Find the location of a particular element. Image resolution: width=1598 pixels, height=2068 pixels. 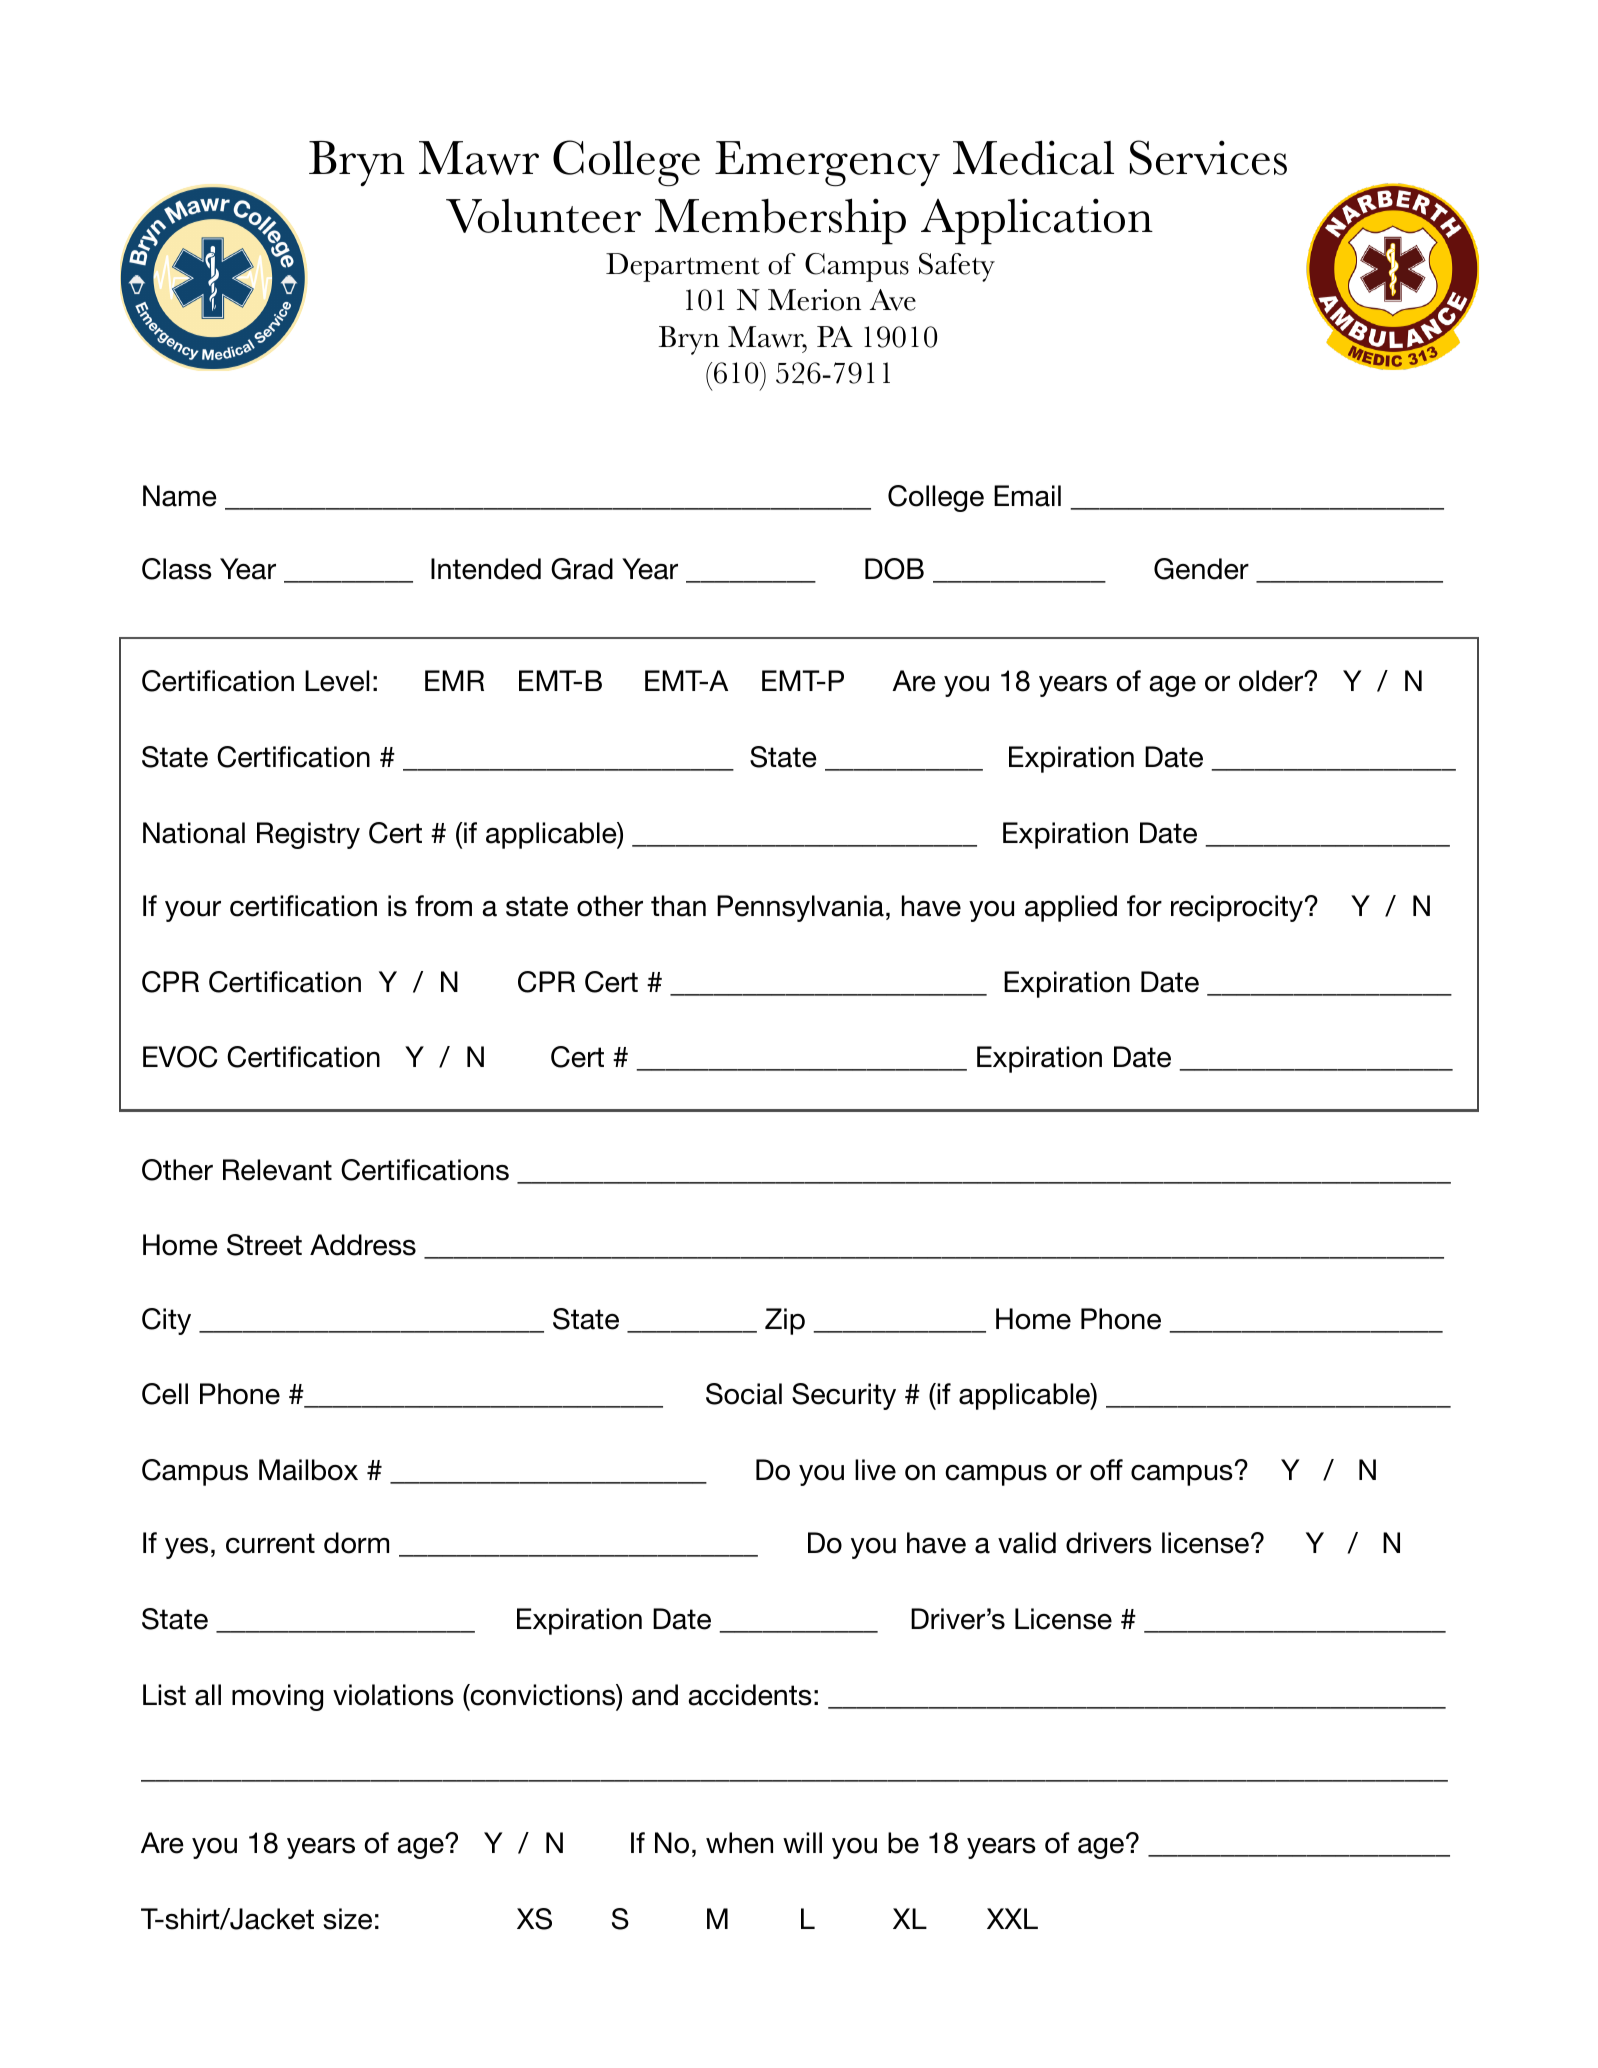

than is located at coordinates (678, 906).
